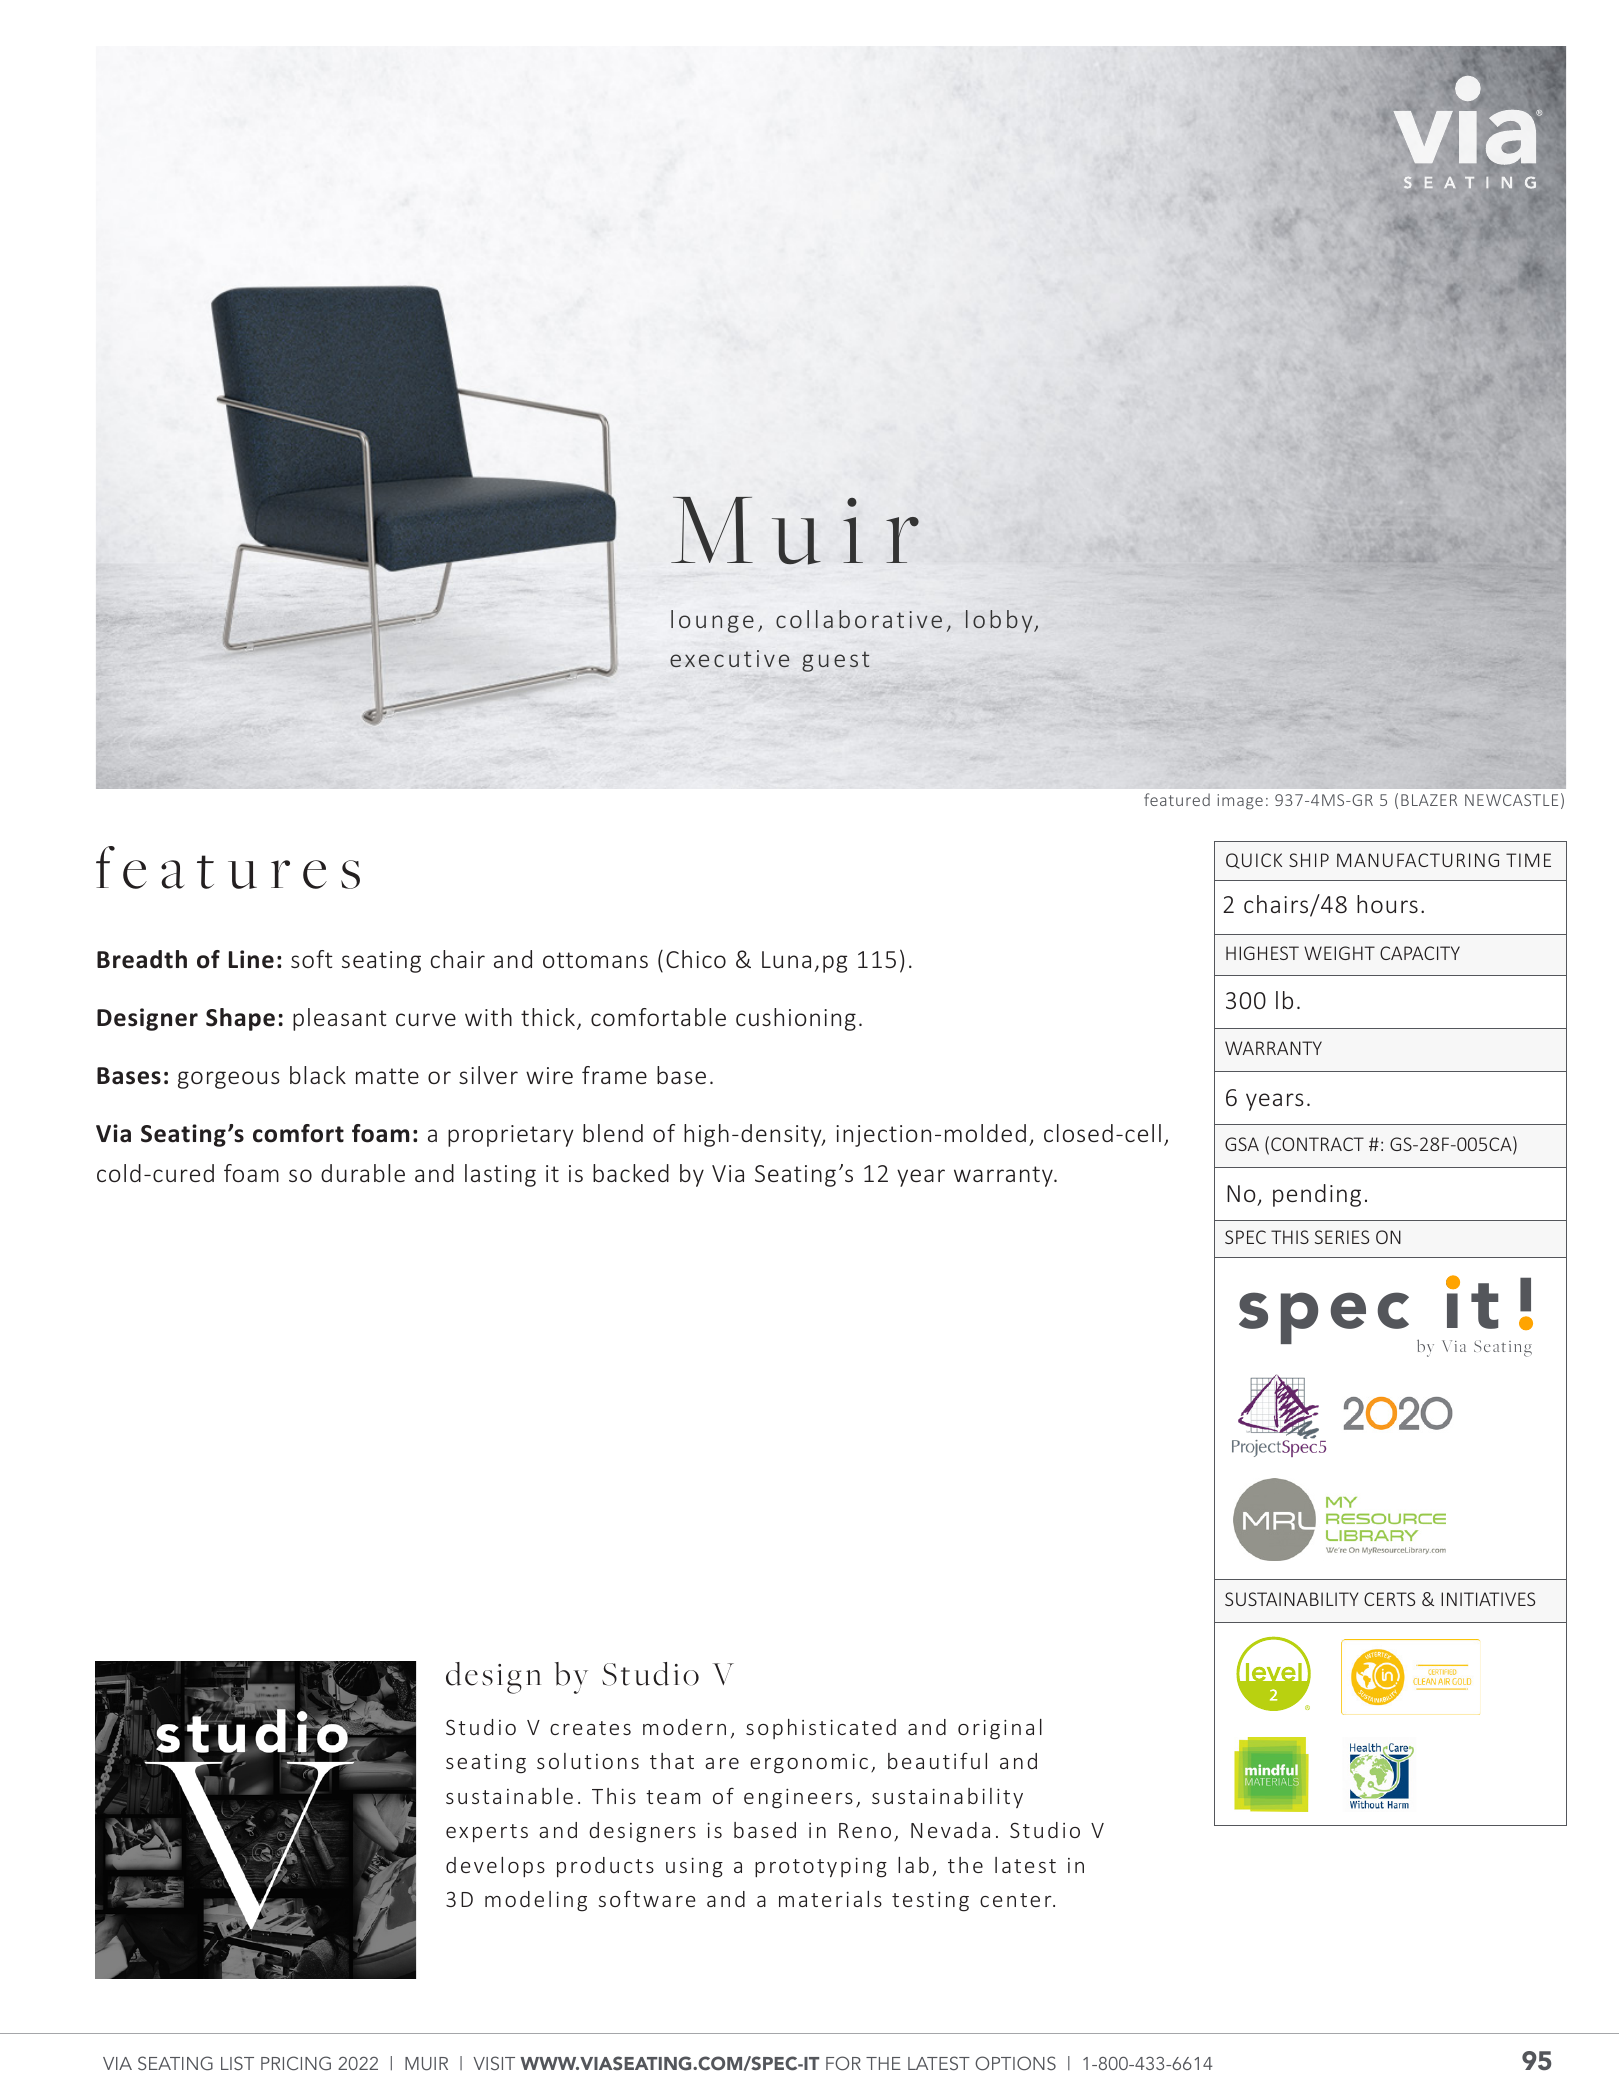  What do you see at coordinates (1015, 2063) in the screenshot?
I see `OPTIONS` at bounding box center [1015, 2063].
